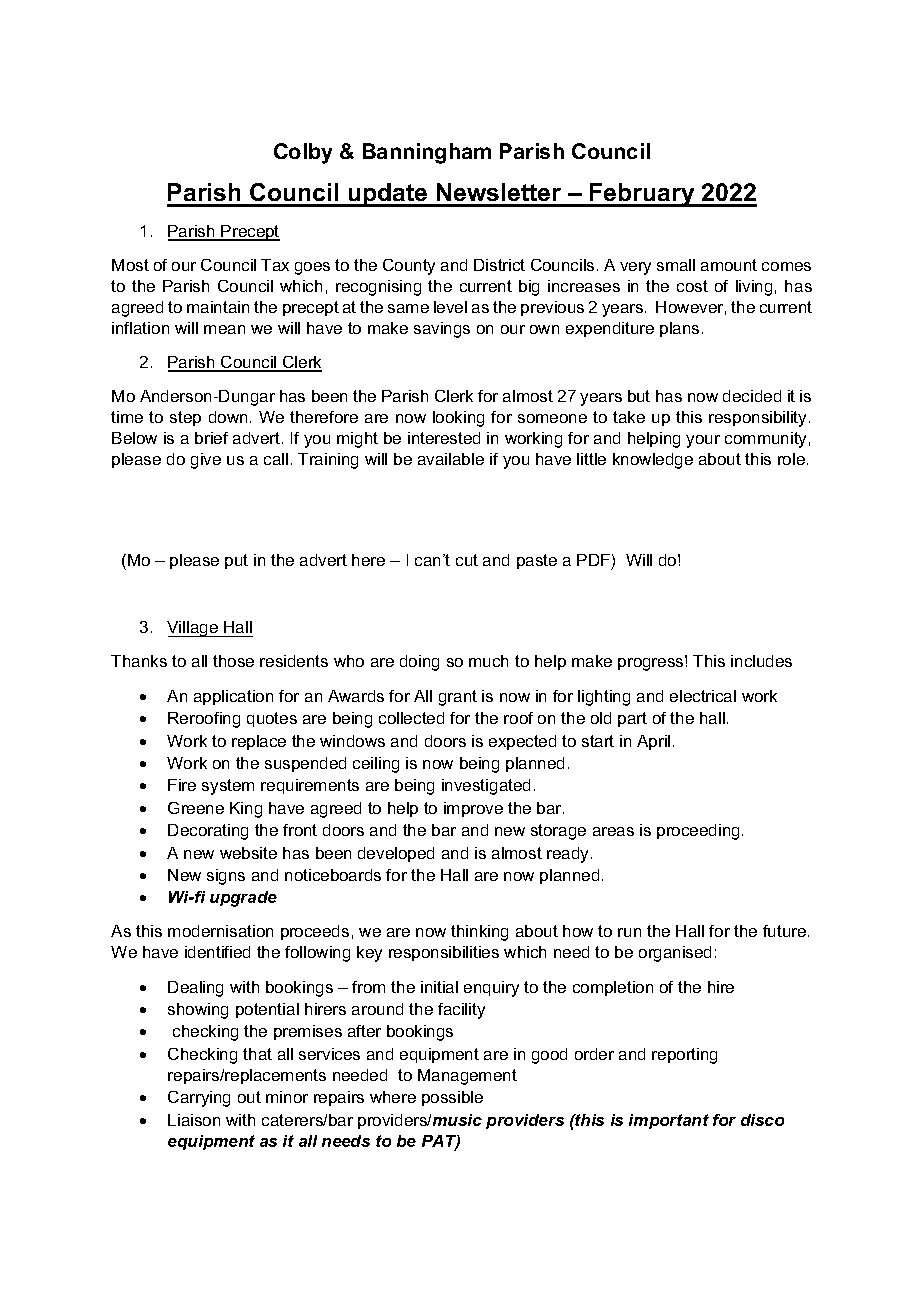 The height and width of the page is (1308, 924). Describe the element at coordinates (199, 1099) in the page. I see `Carrying` at that location.
